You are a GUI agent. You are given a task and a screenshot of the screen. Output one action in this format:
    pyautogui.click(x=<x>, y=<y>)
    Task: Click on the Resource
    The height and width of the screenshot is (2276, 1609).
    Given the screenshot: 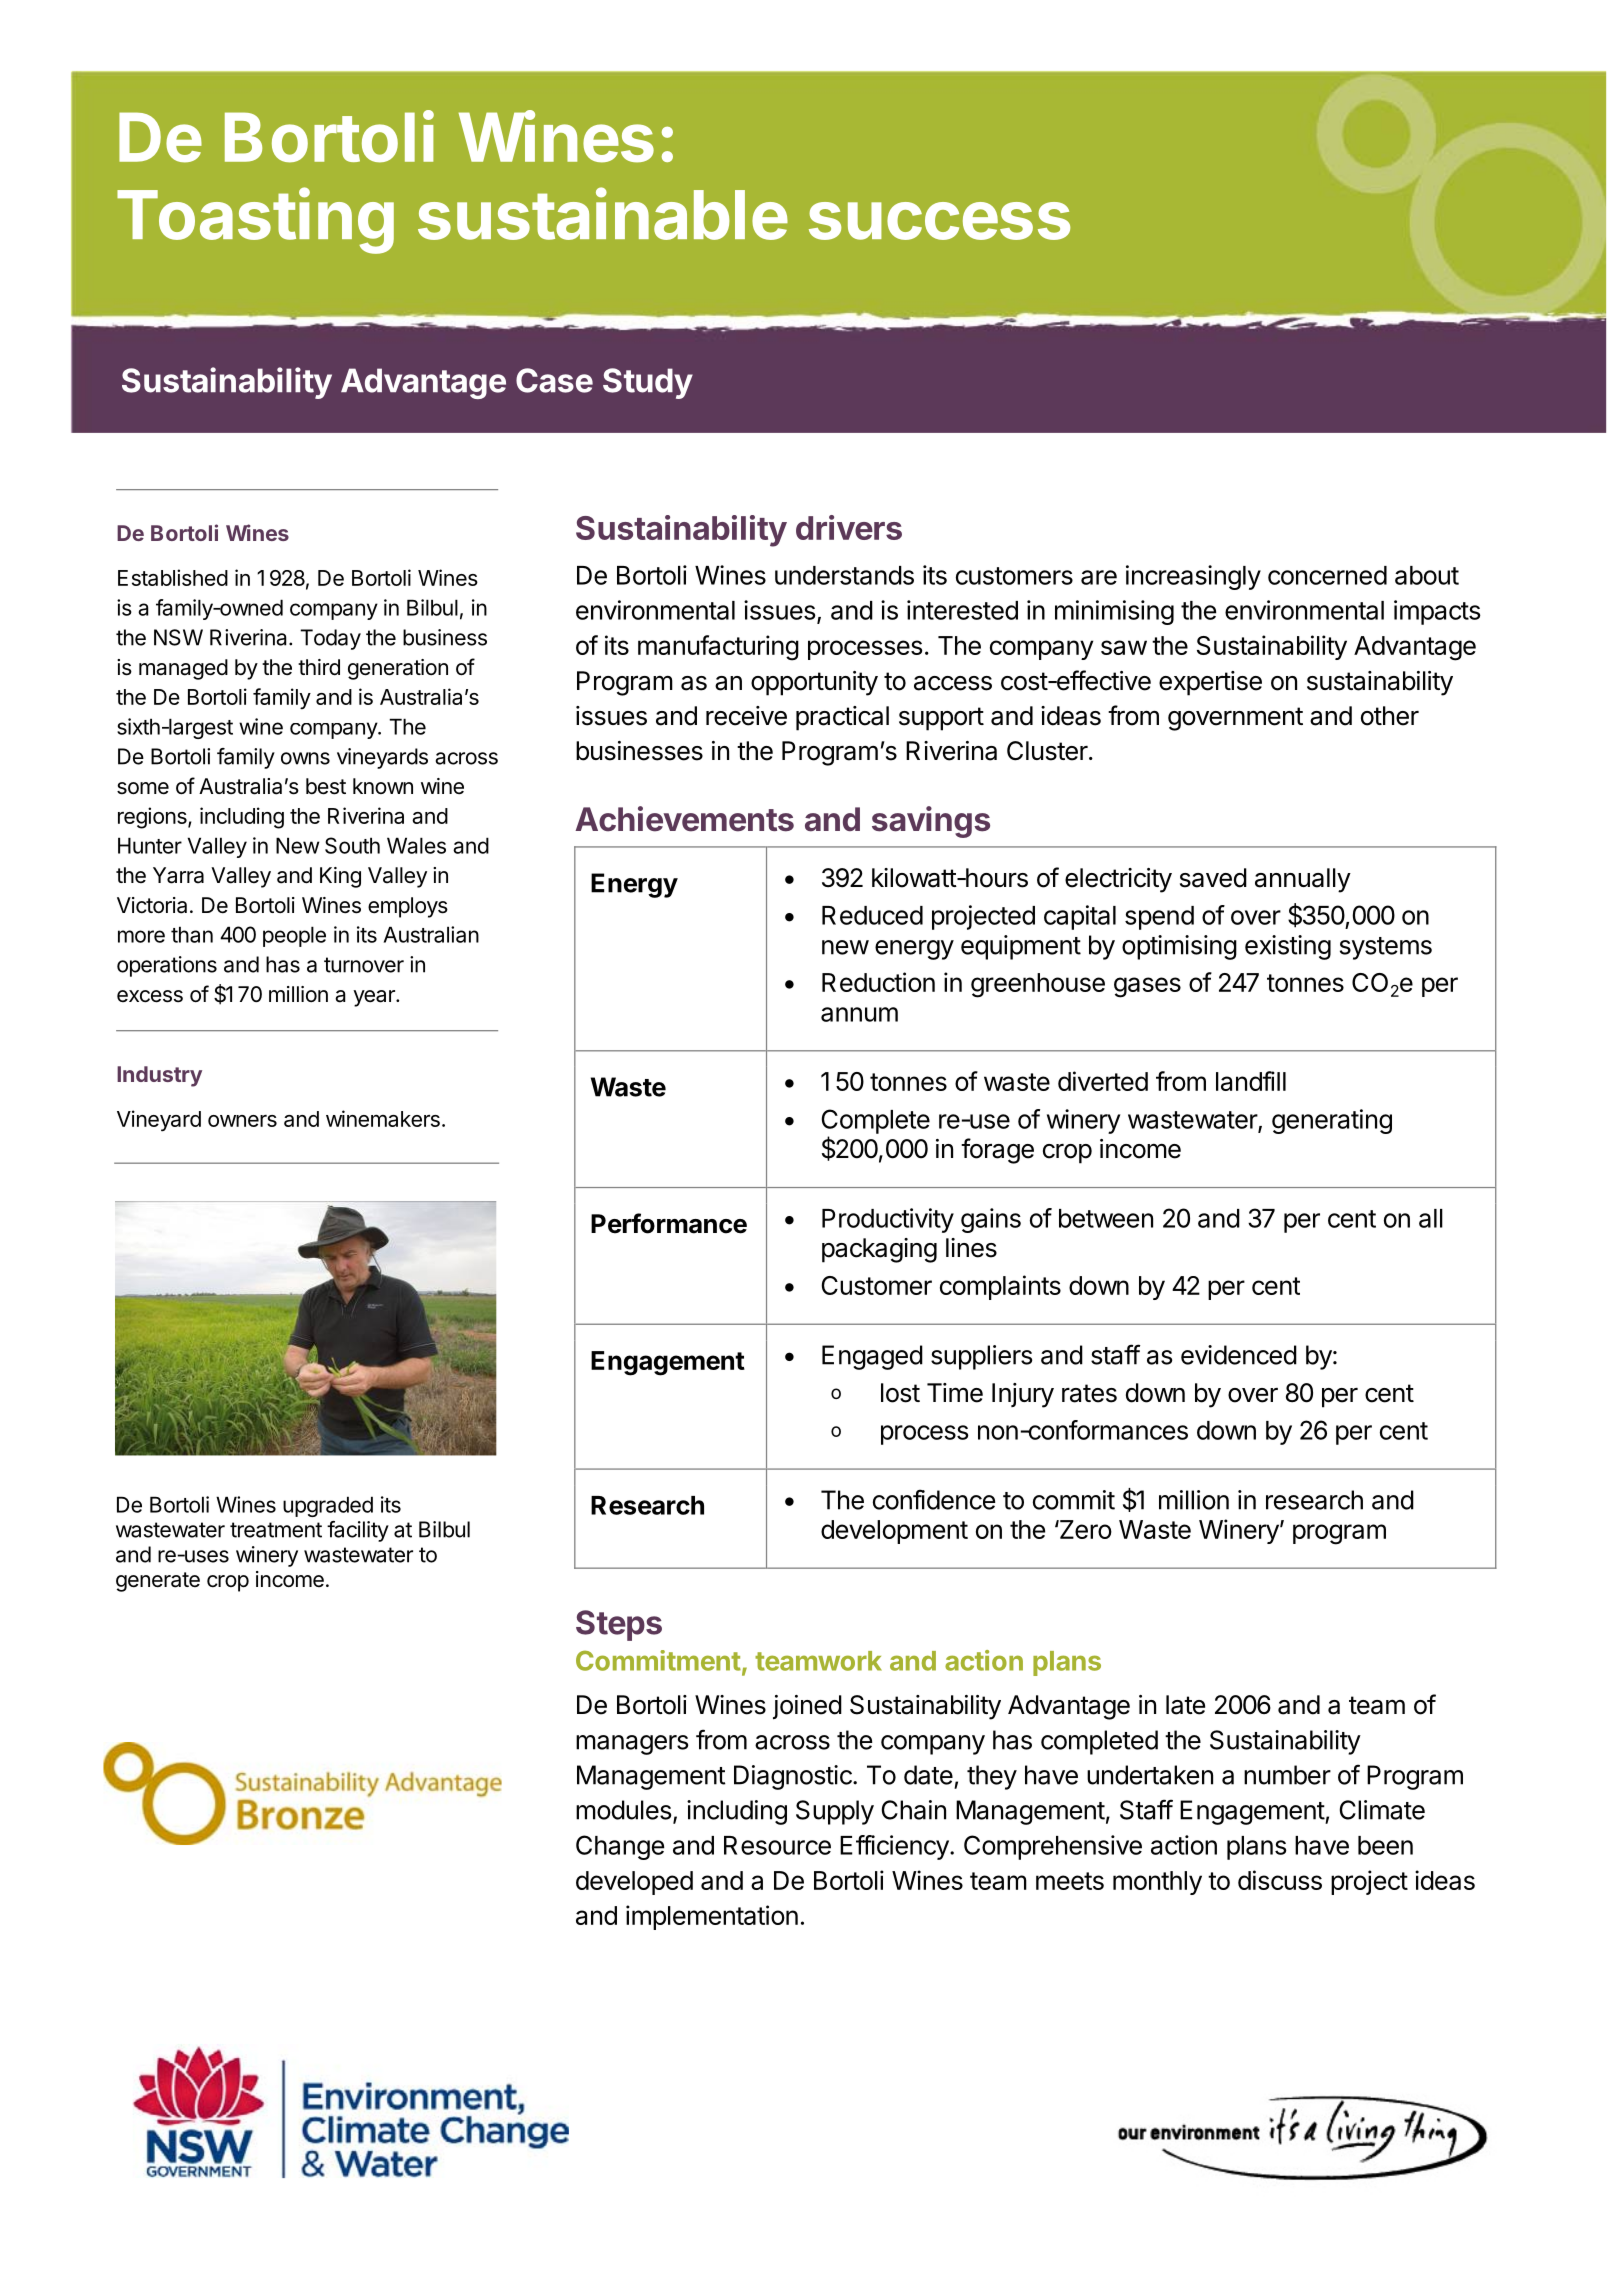 What is the action you would take?
    pyautogui.click(x=777, y=1845)
